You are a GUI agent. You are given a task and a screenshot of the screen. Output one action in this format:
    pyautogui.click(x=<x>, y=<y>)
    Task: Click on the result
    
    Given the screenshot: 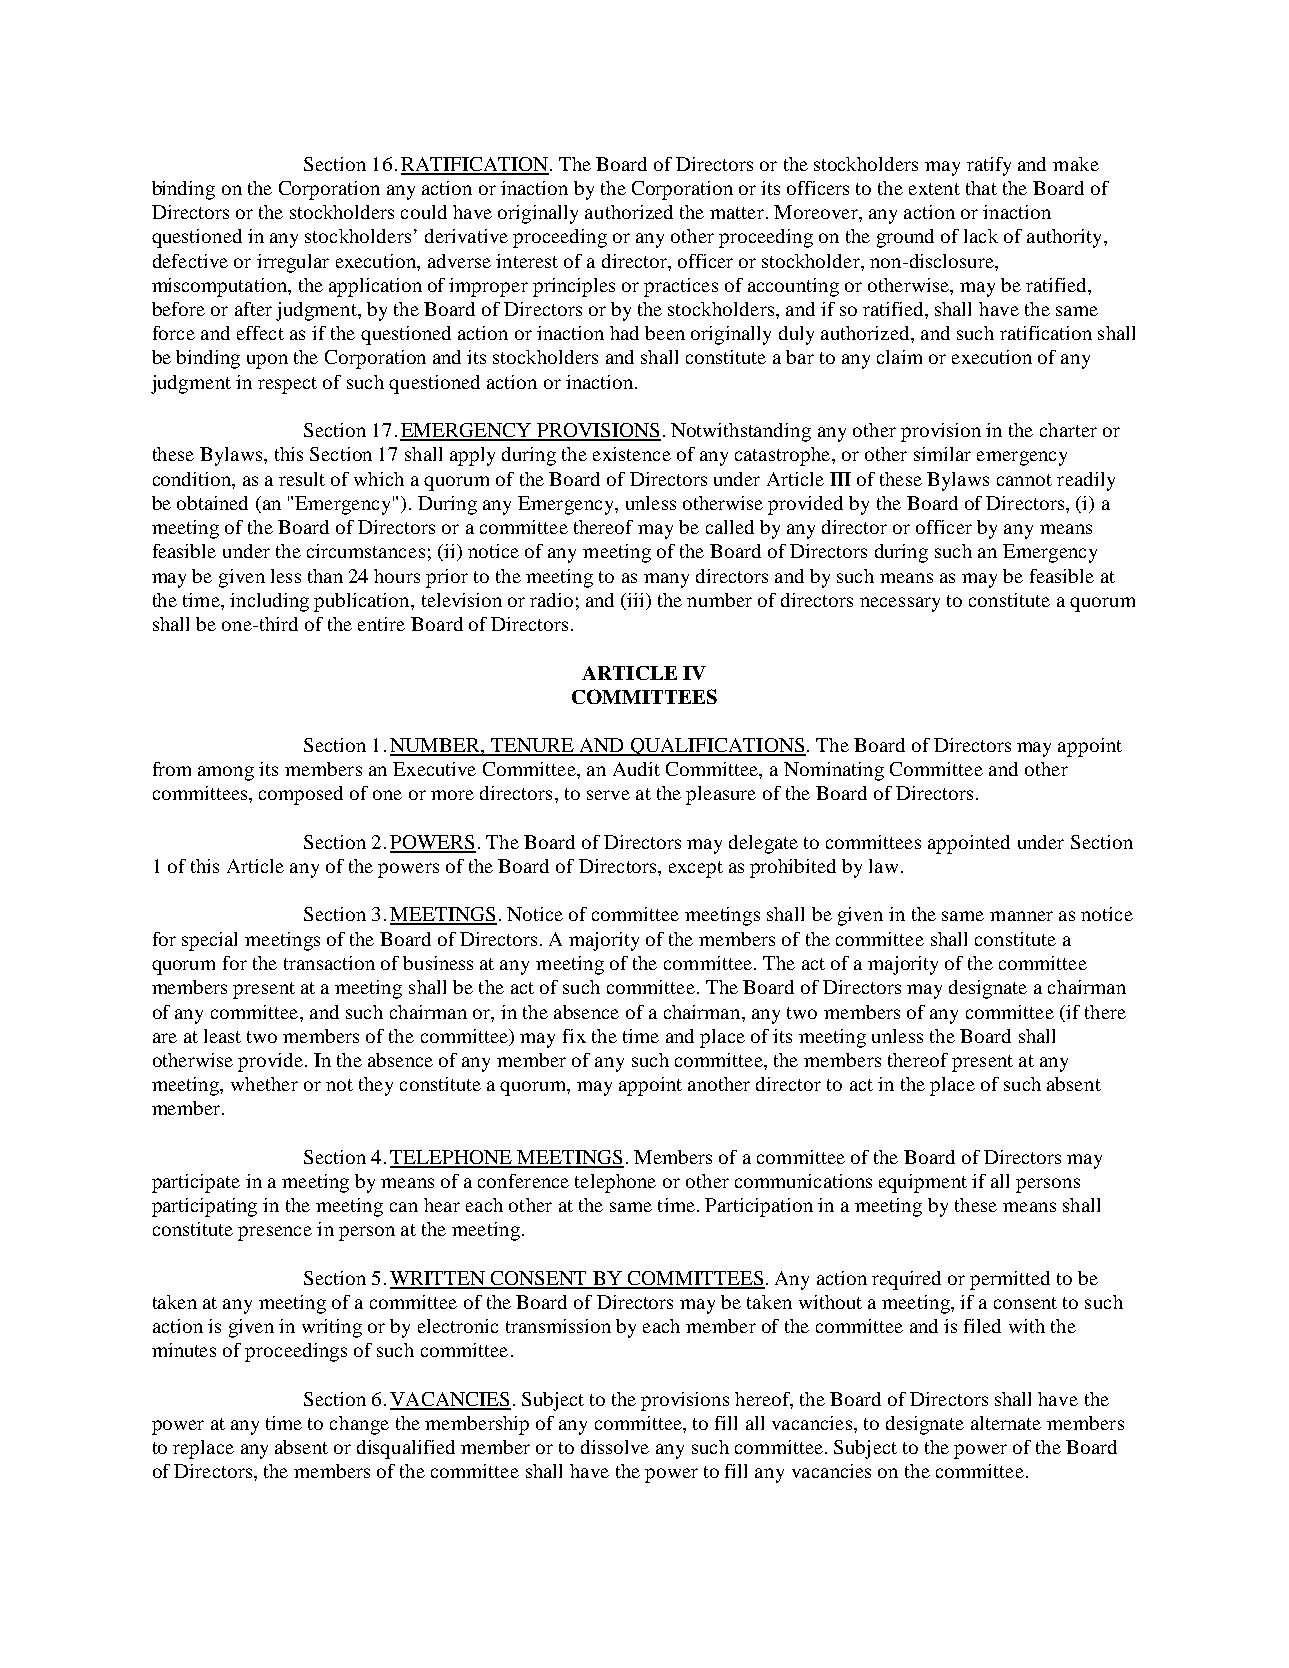 What is the action you would take?
    pyautogui.click(x=302, y=479)
